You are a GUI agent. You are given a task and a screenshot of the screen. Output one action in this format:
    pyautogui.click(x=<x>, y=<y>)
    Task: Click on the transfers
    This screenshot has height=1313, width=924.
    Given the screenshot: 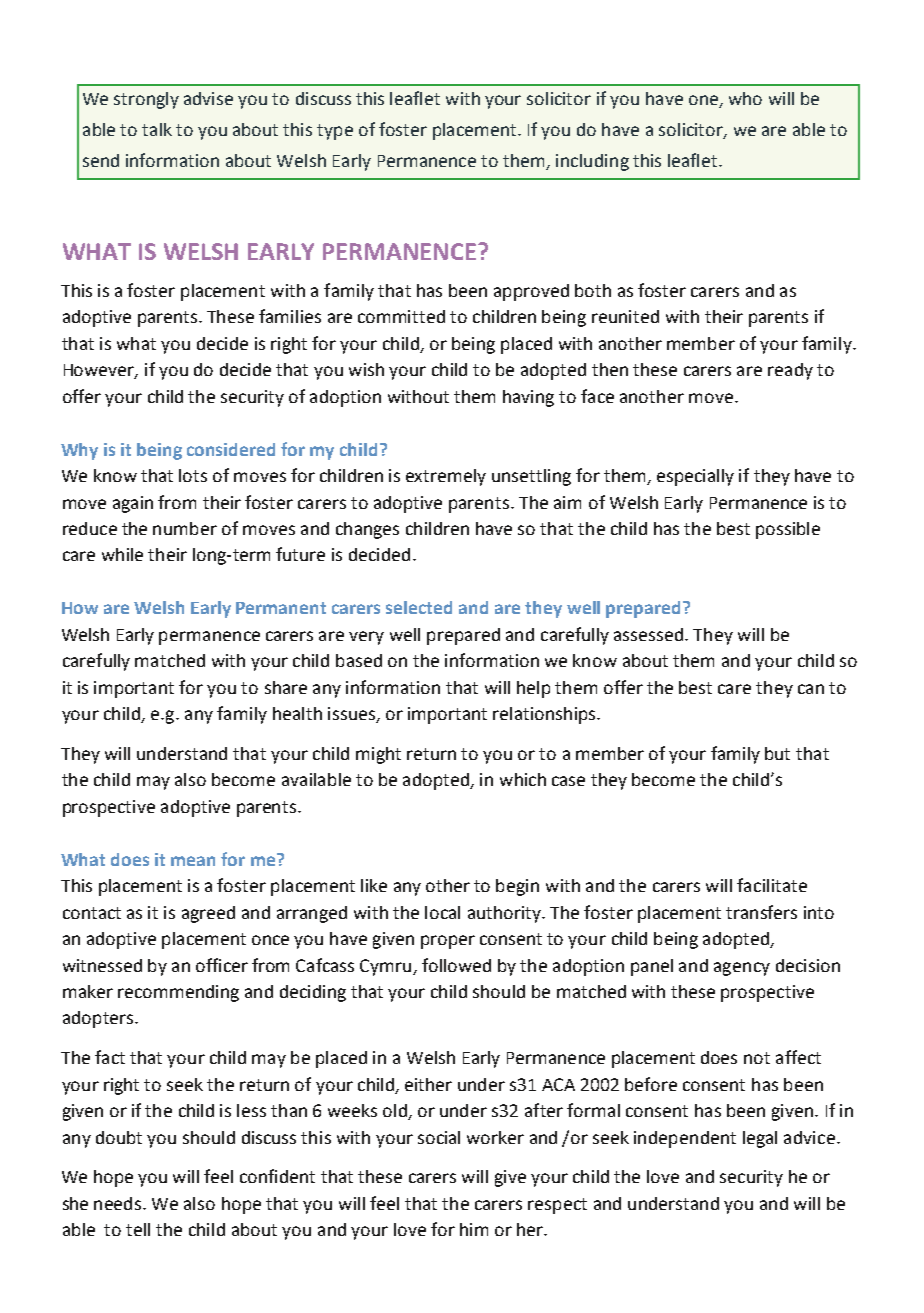 What is the action you would take?
    pyautogui.click(x=761, y=912)
